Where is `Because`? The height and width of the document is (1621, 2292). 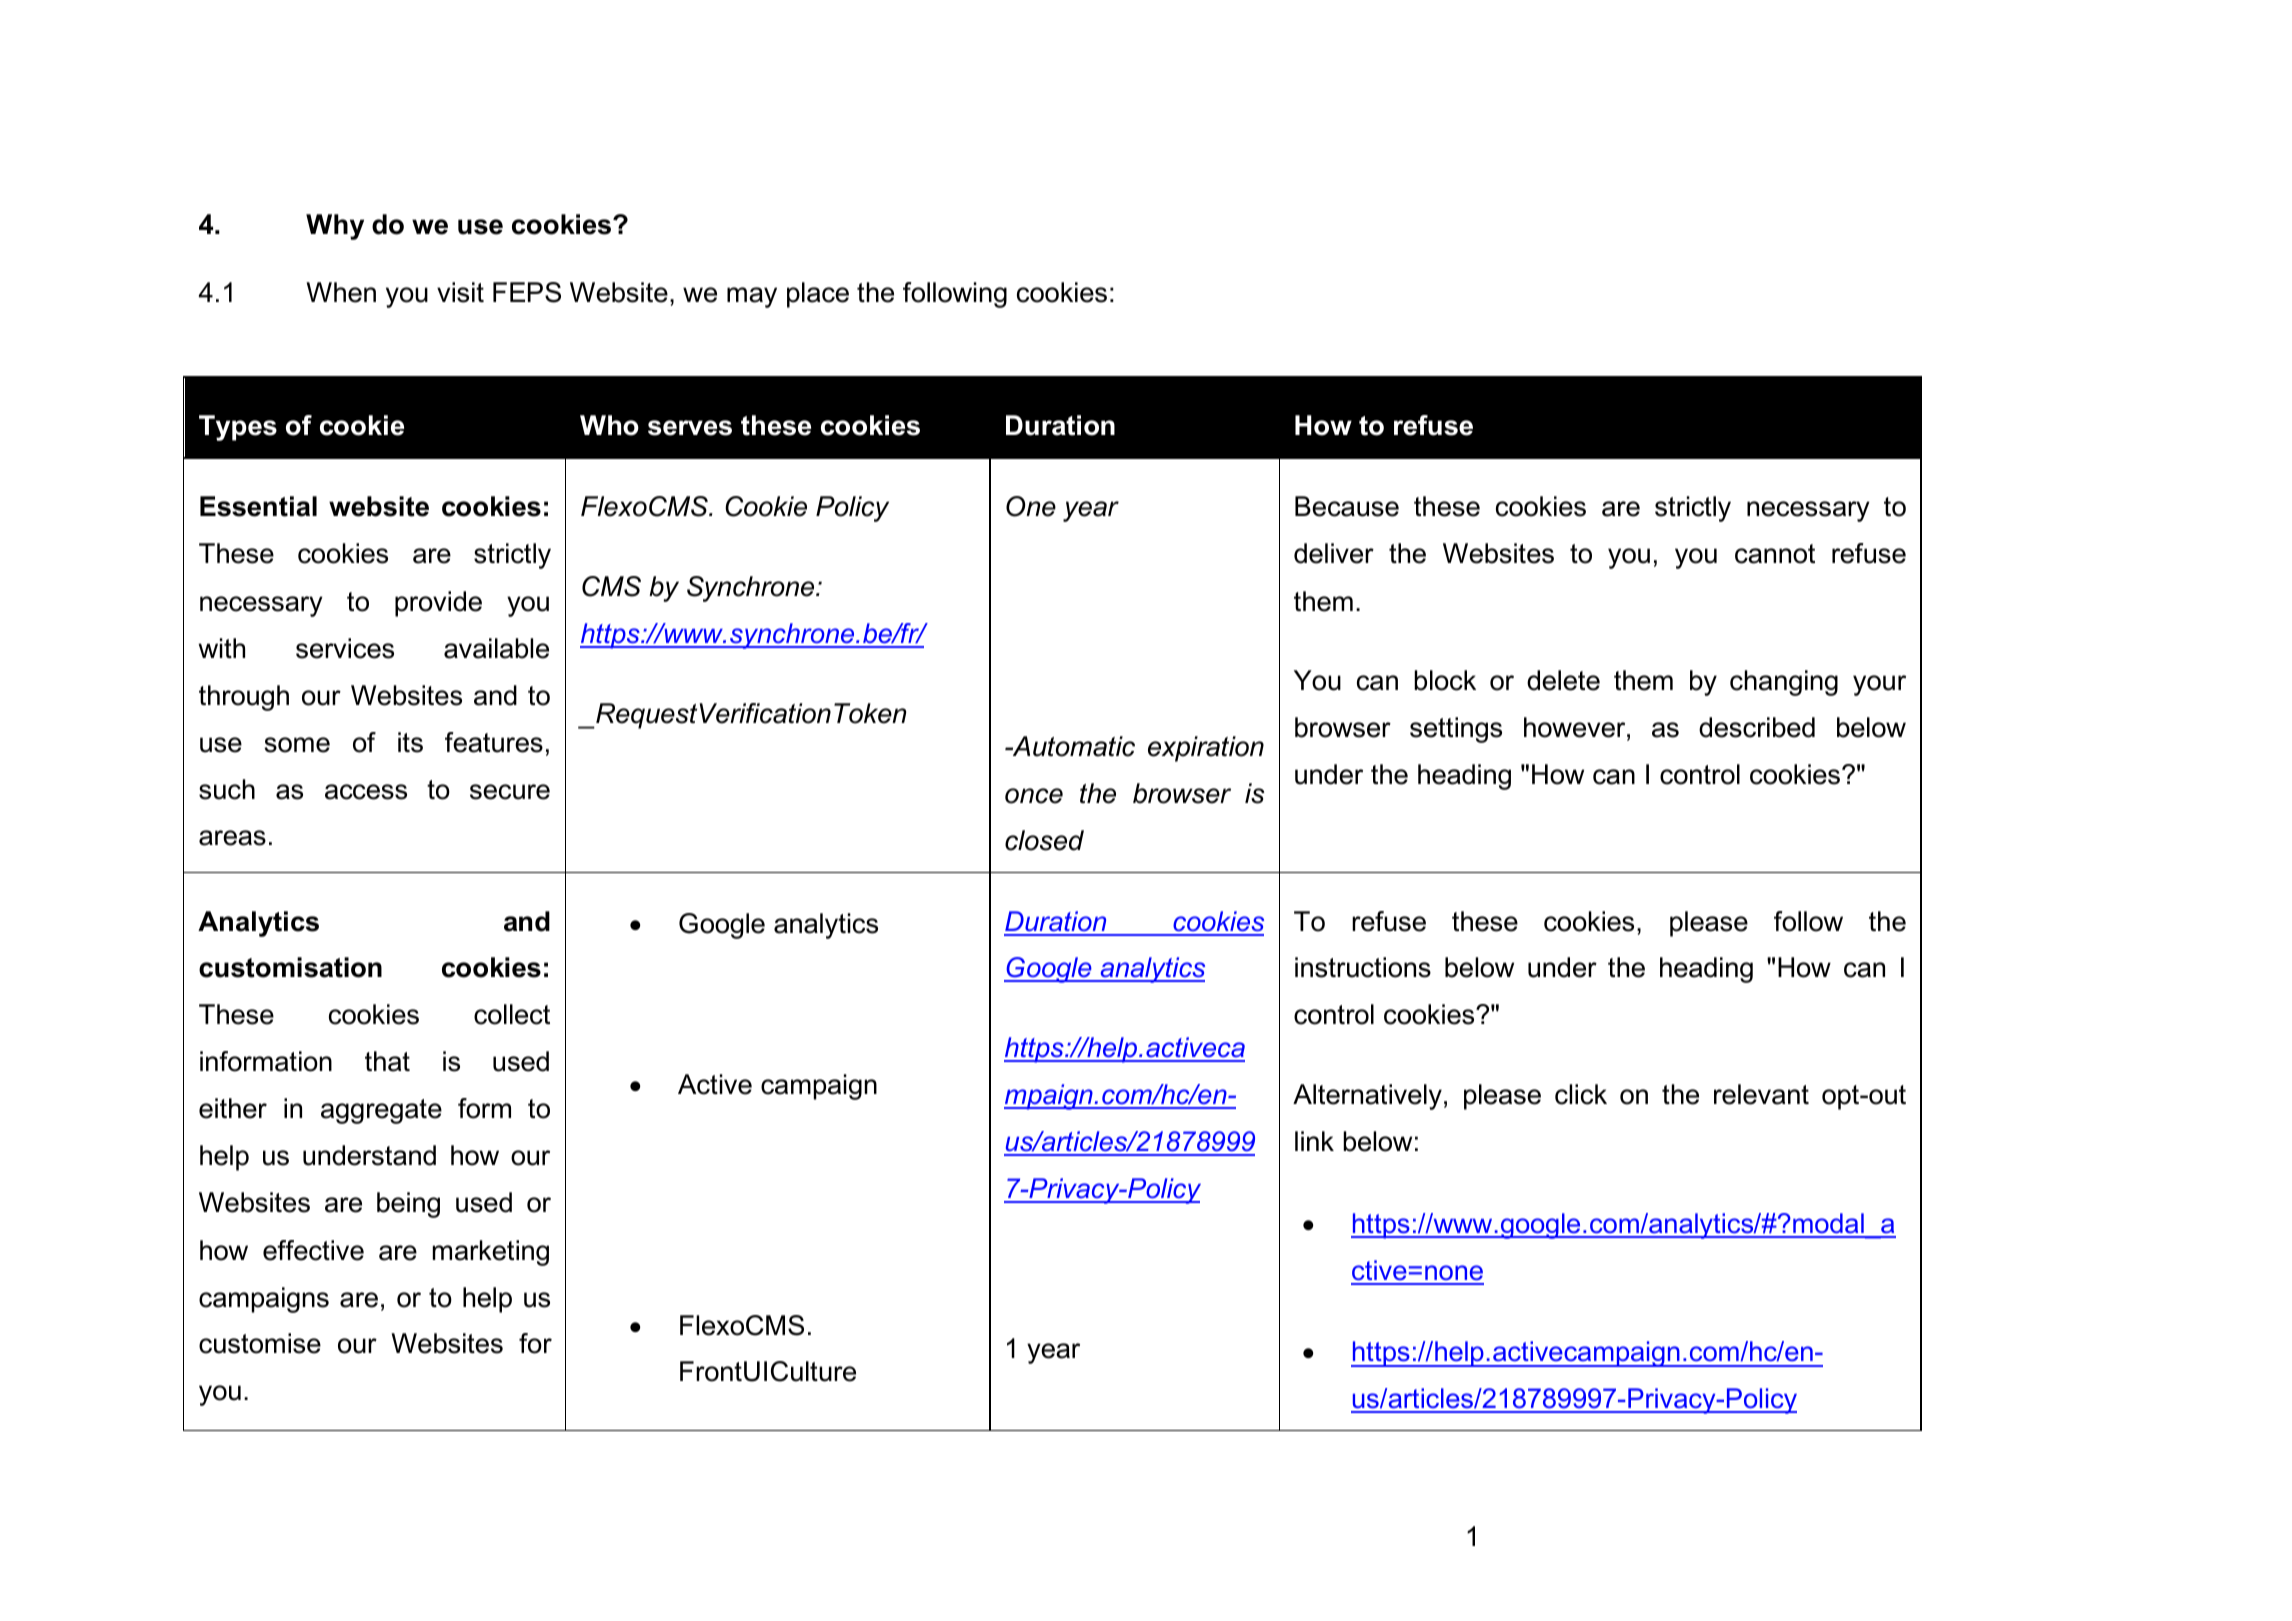 Because is located at coordinates (1347, 506).
